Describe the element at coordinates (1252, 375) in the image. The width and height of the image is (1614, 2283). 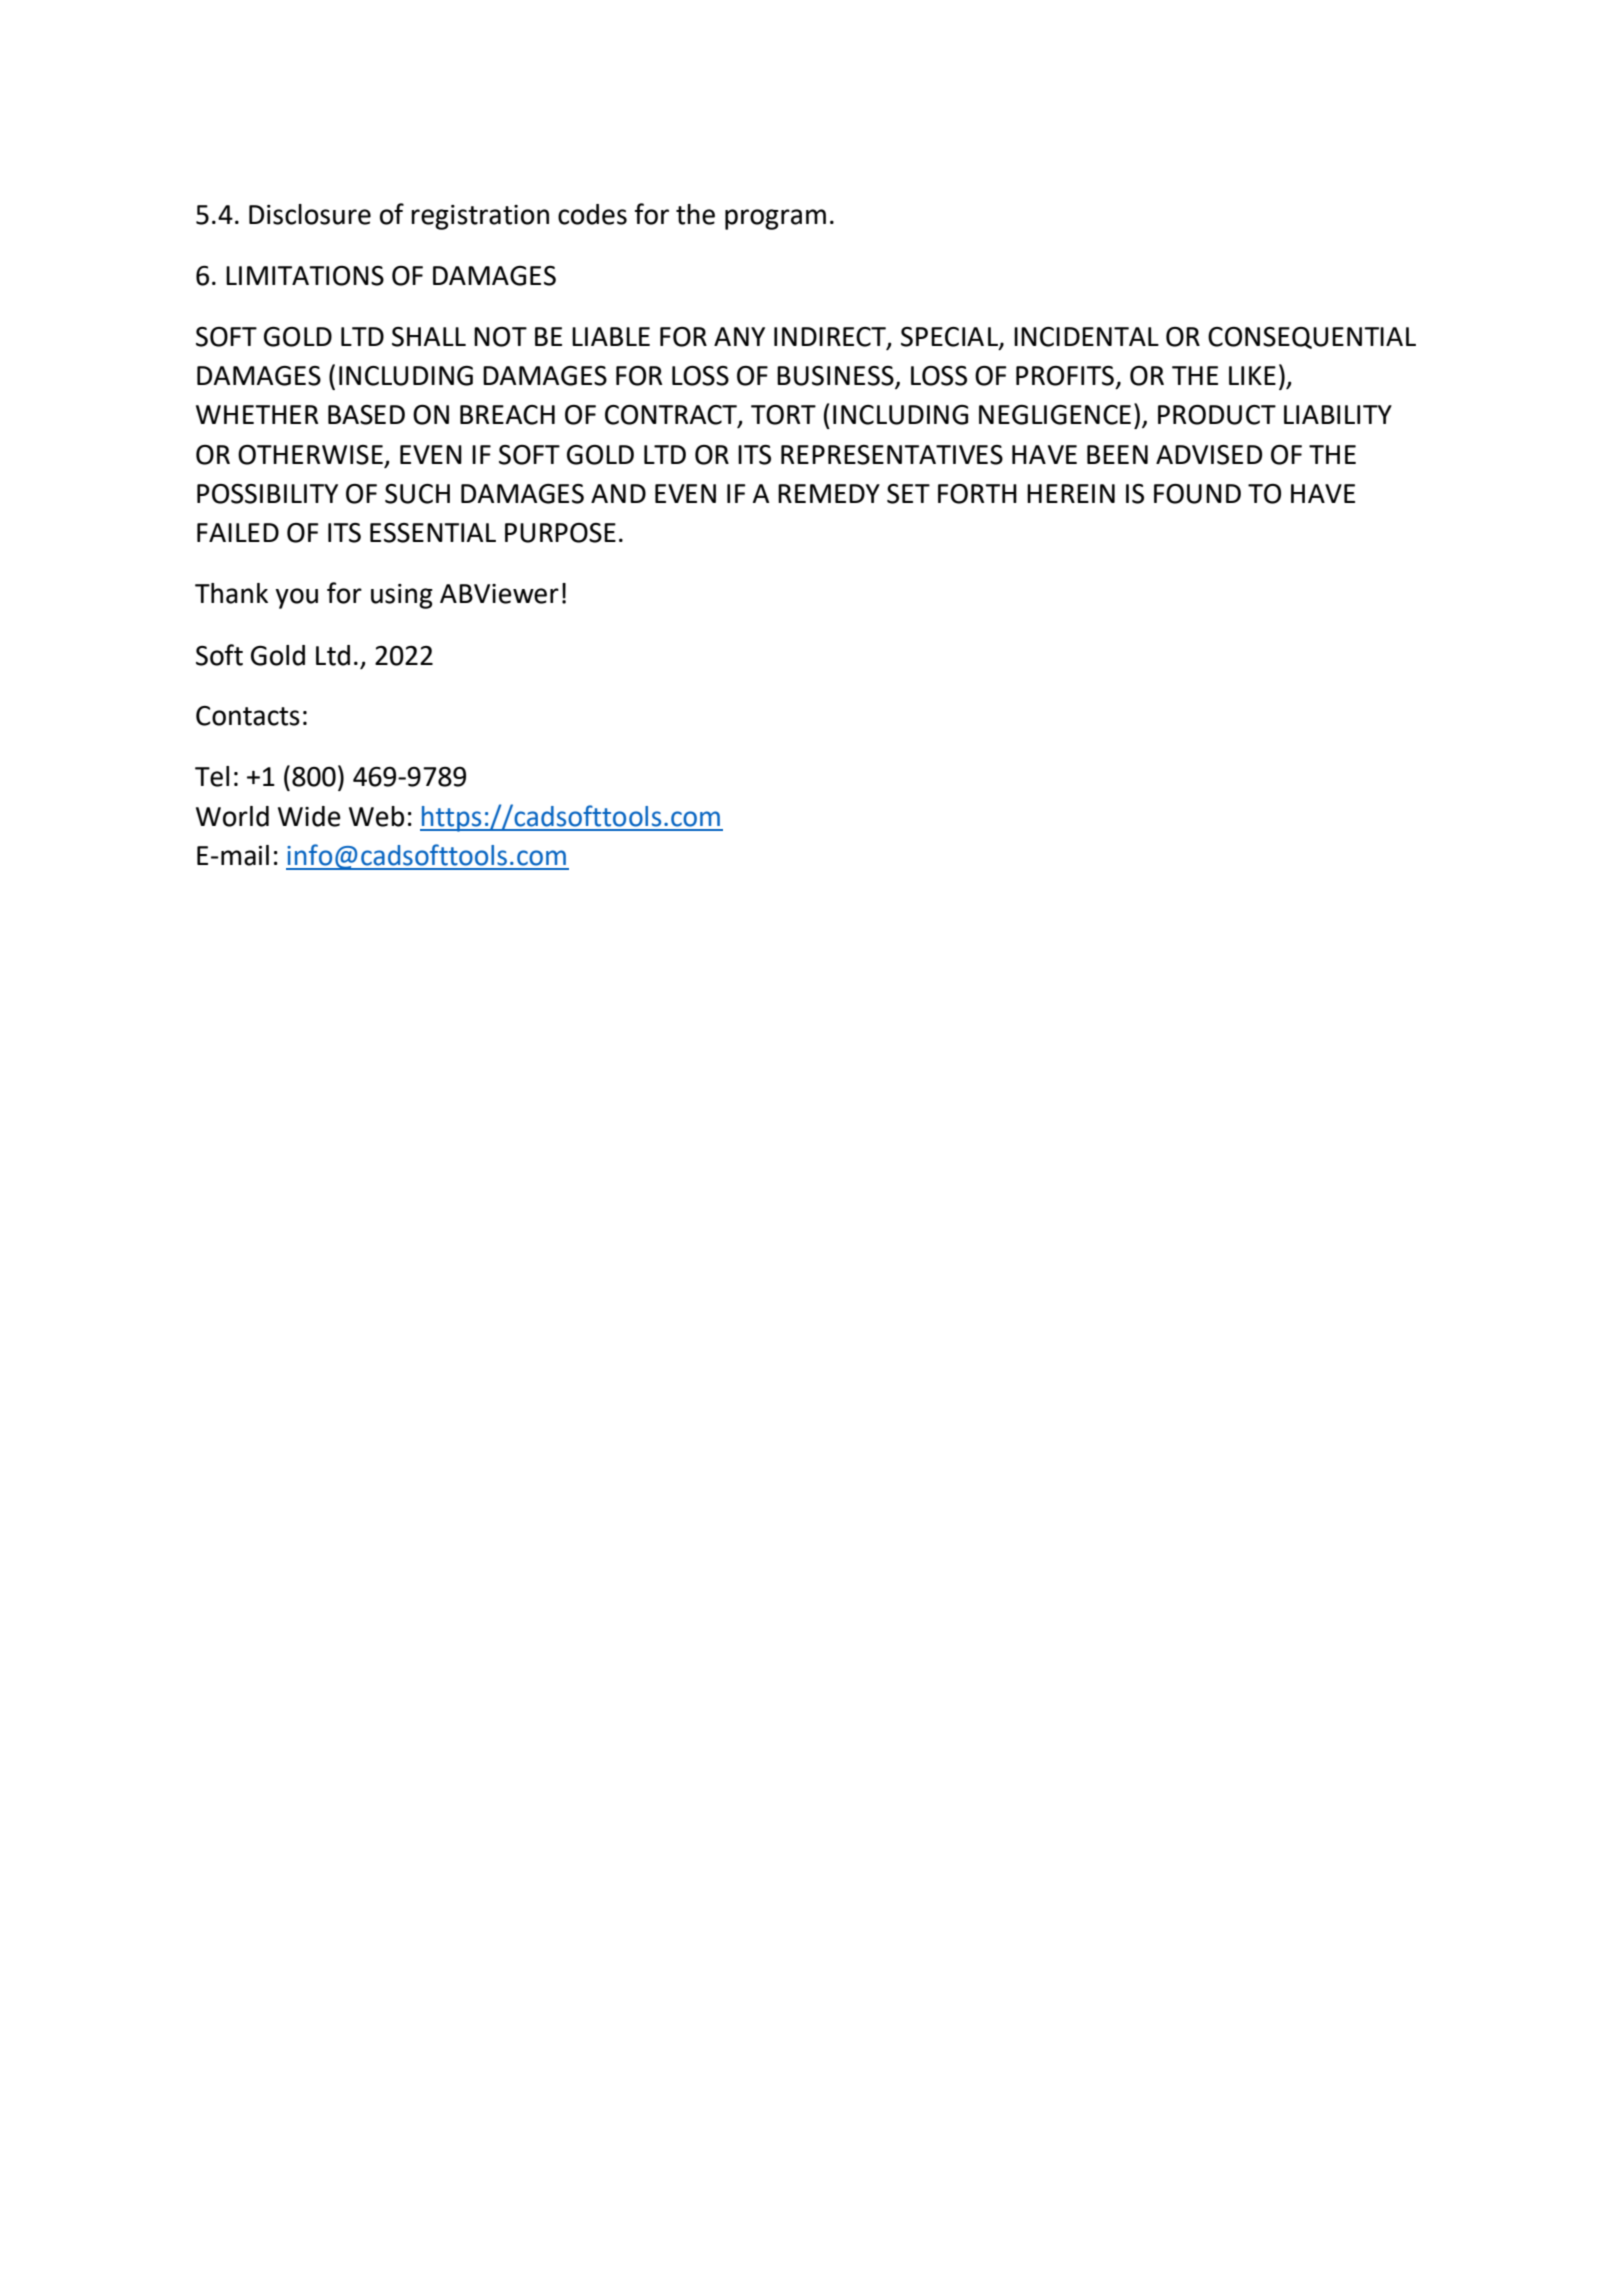
I see `LIKE` at that location.
